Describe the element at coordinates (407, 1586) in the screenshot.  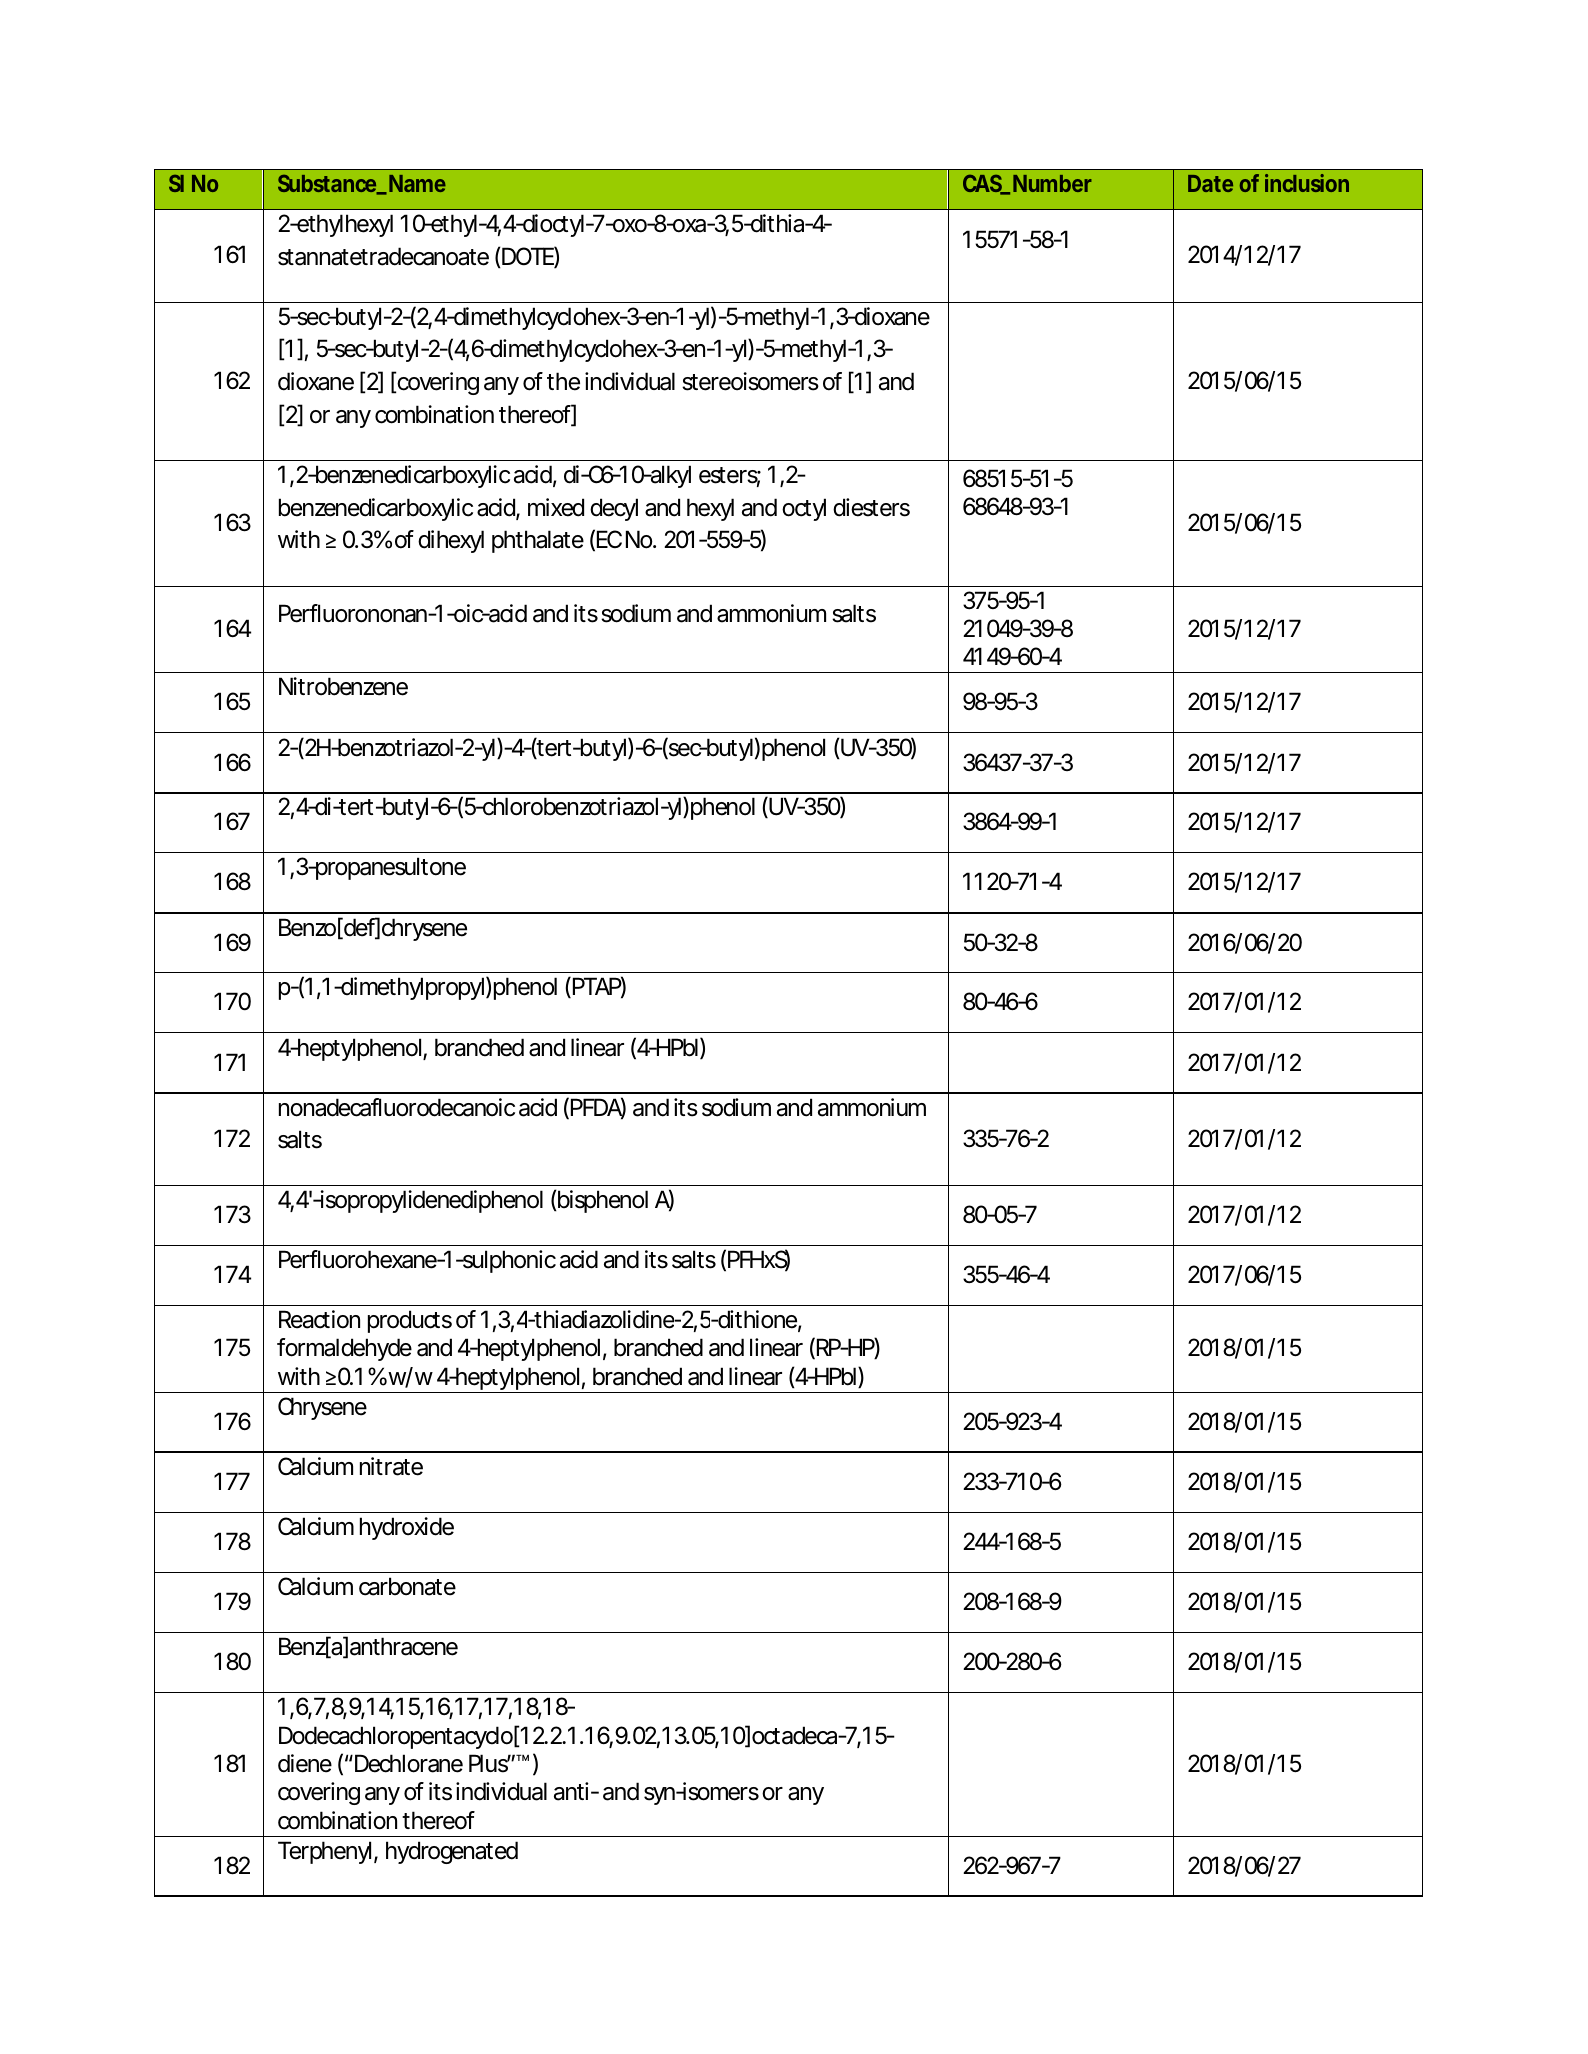
I see `carbonate` at that location.
